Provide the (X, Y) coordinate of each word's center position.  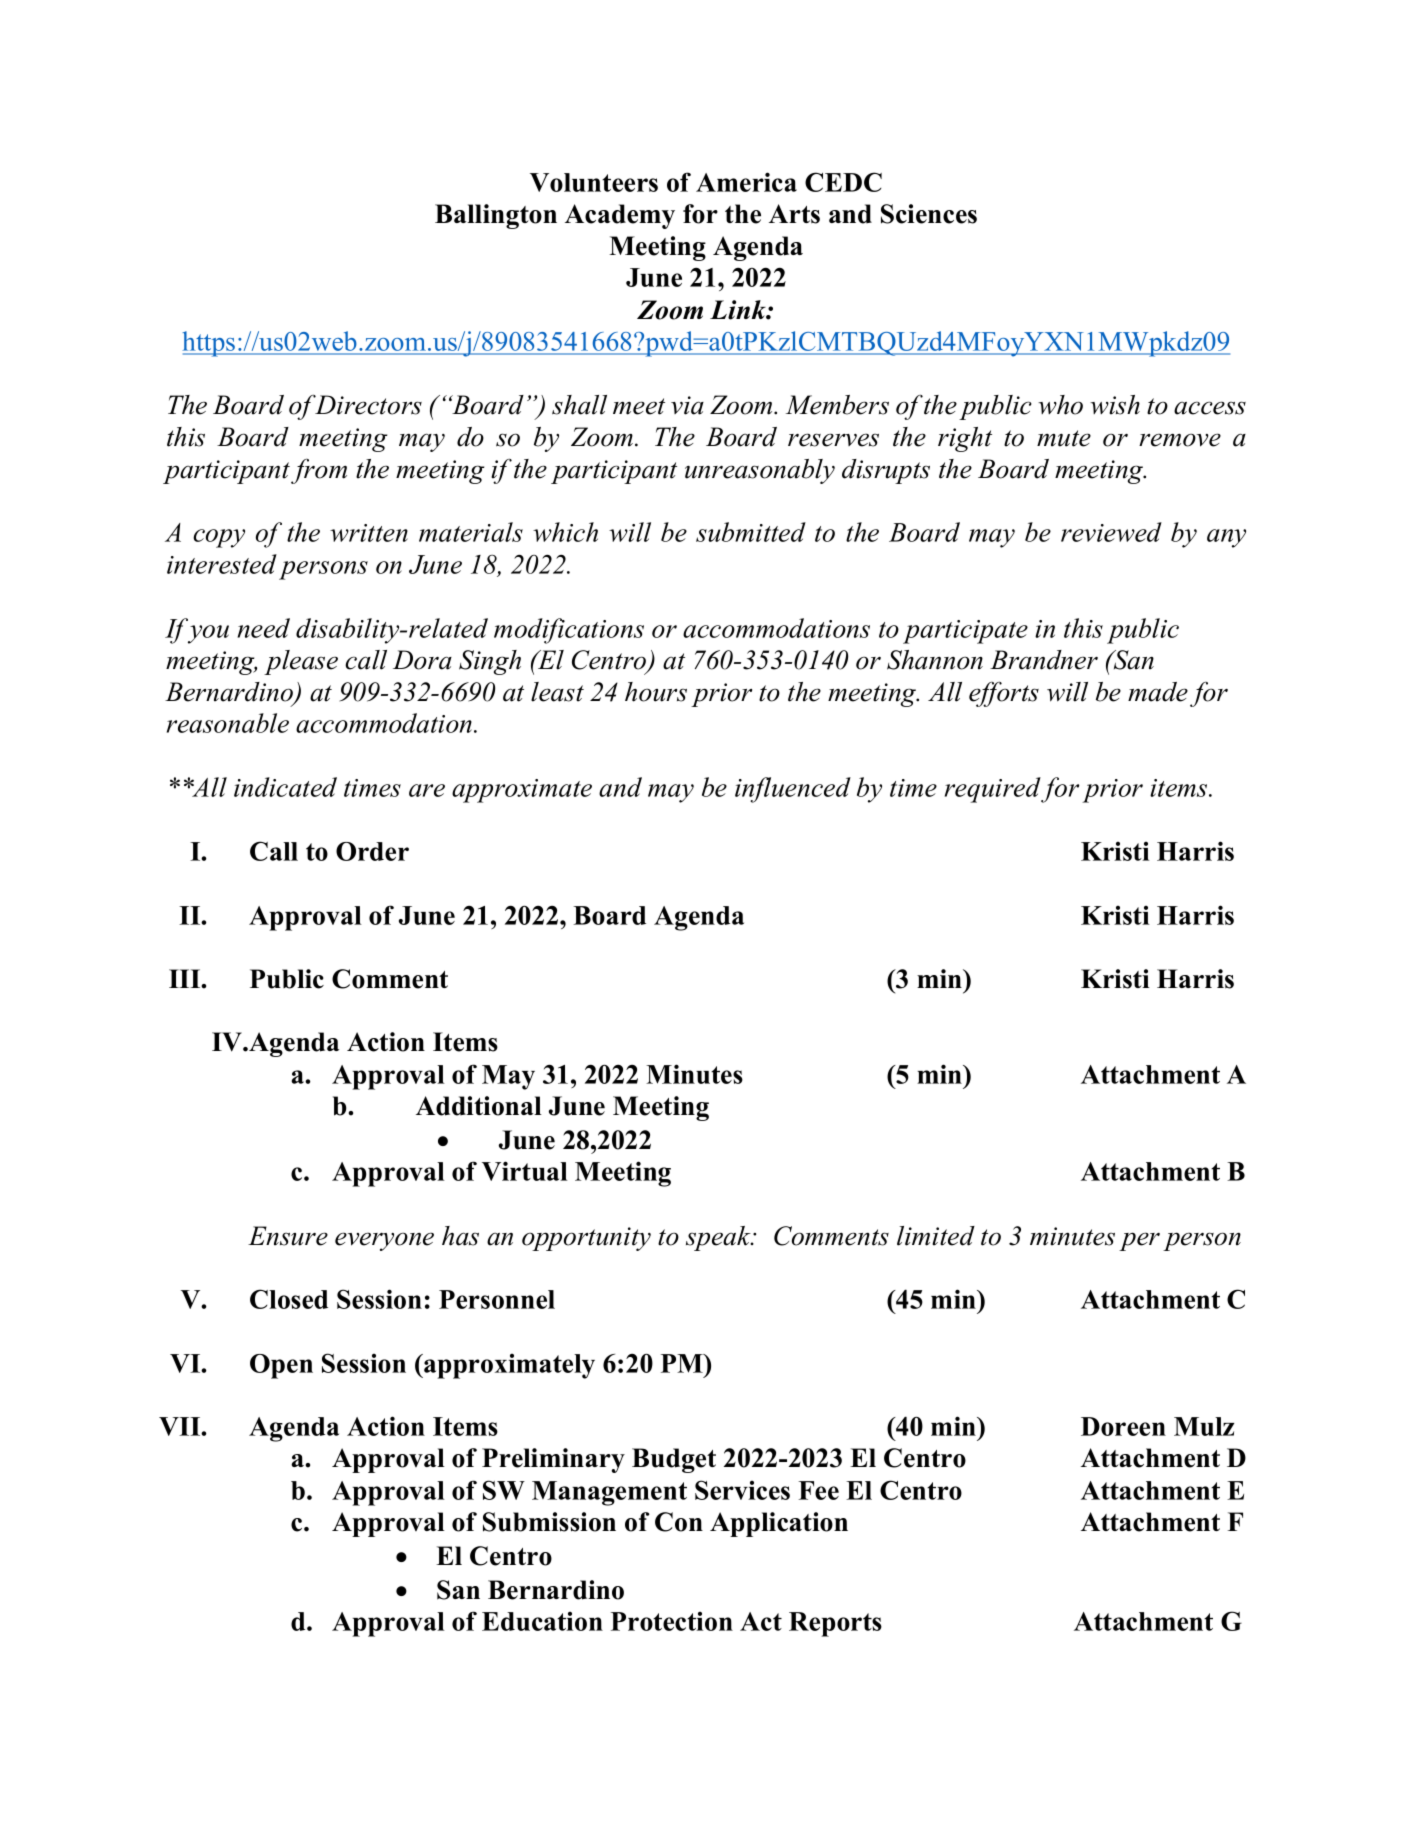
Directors (367, 404)
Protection (672, 1621)
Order (372, 851)
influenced (793, 790)
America (746, 182)
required (993, 790)
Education (542, 1621)
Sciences (929, 214)
